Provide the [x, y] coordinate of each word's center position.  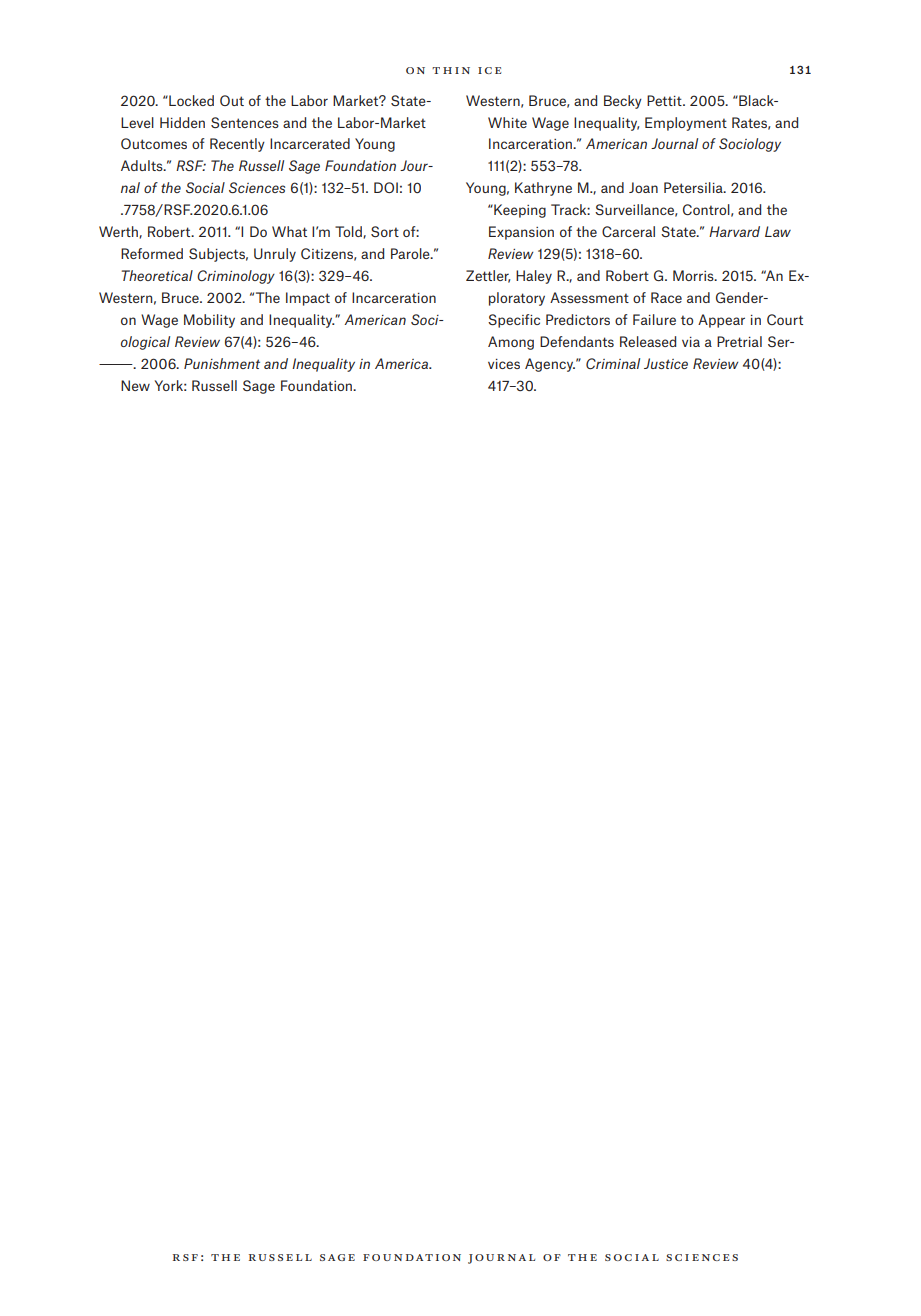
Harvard [734, 231]
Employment [686, 124]
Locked [190, 100]
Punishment [222, 363]
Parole [411, 253]
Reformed [152, 253]
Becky [623, 102]
